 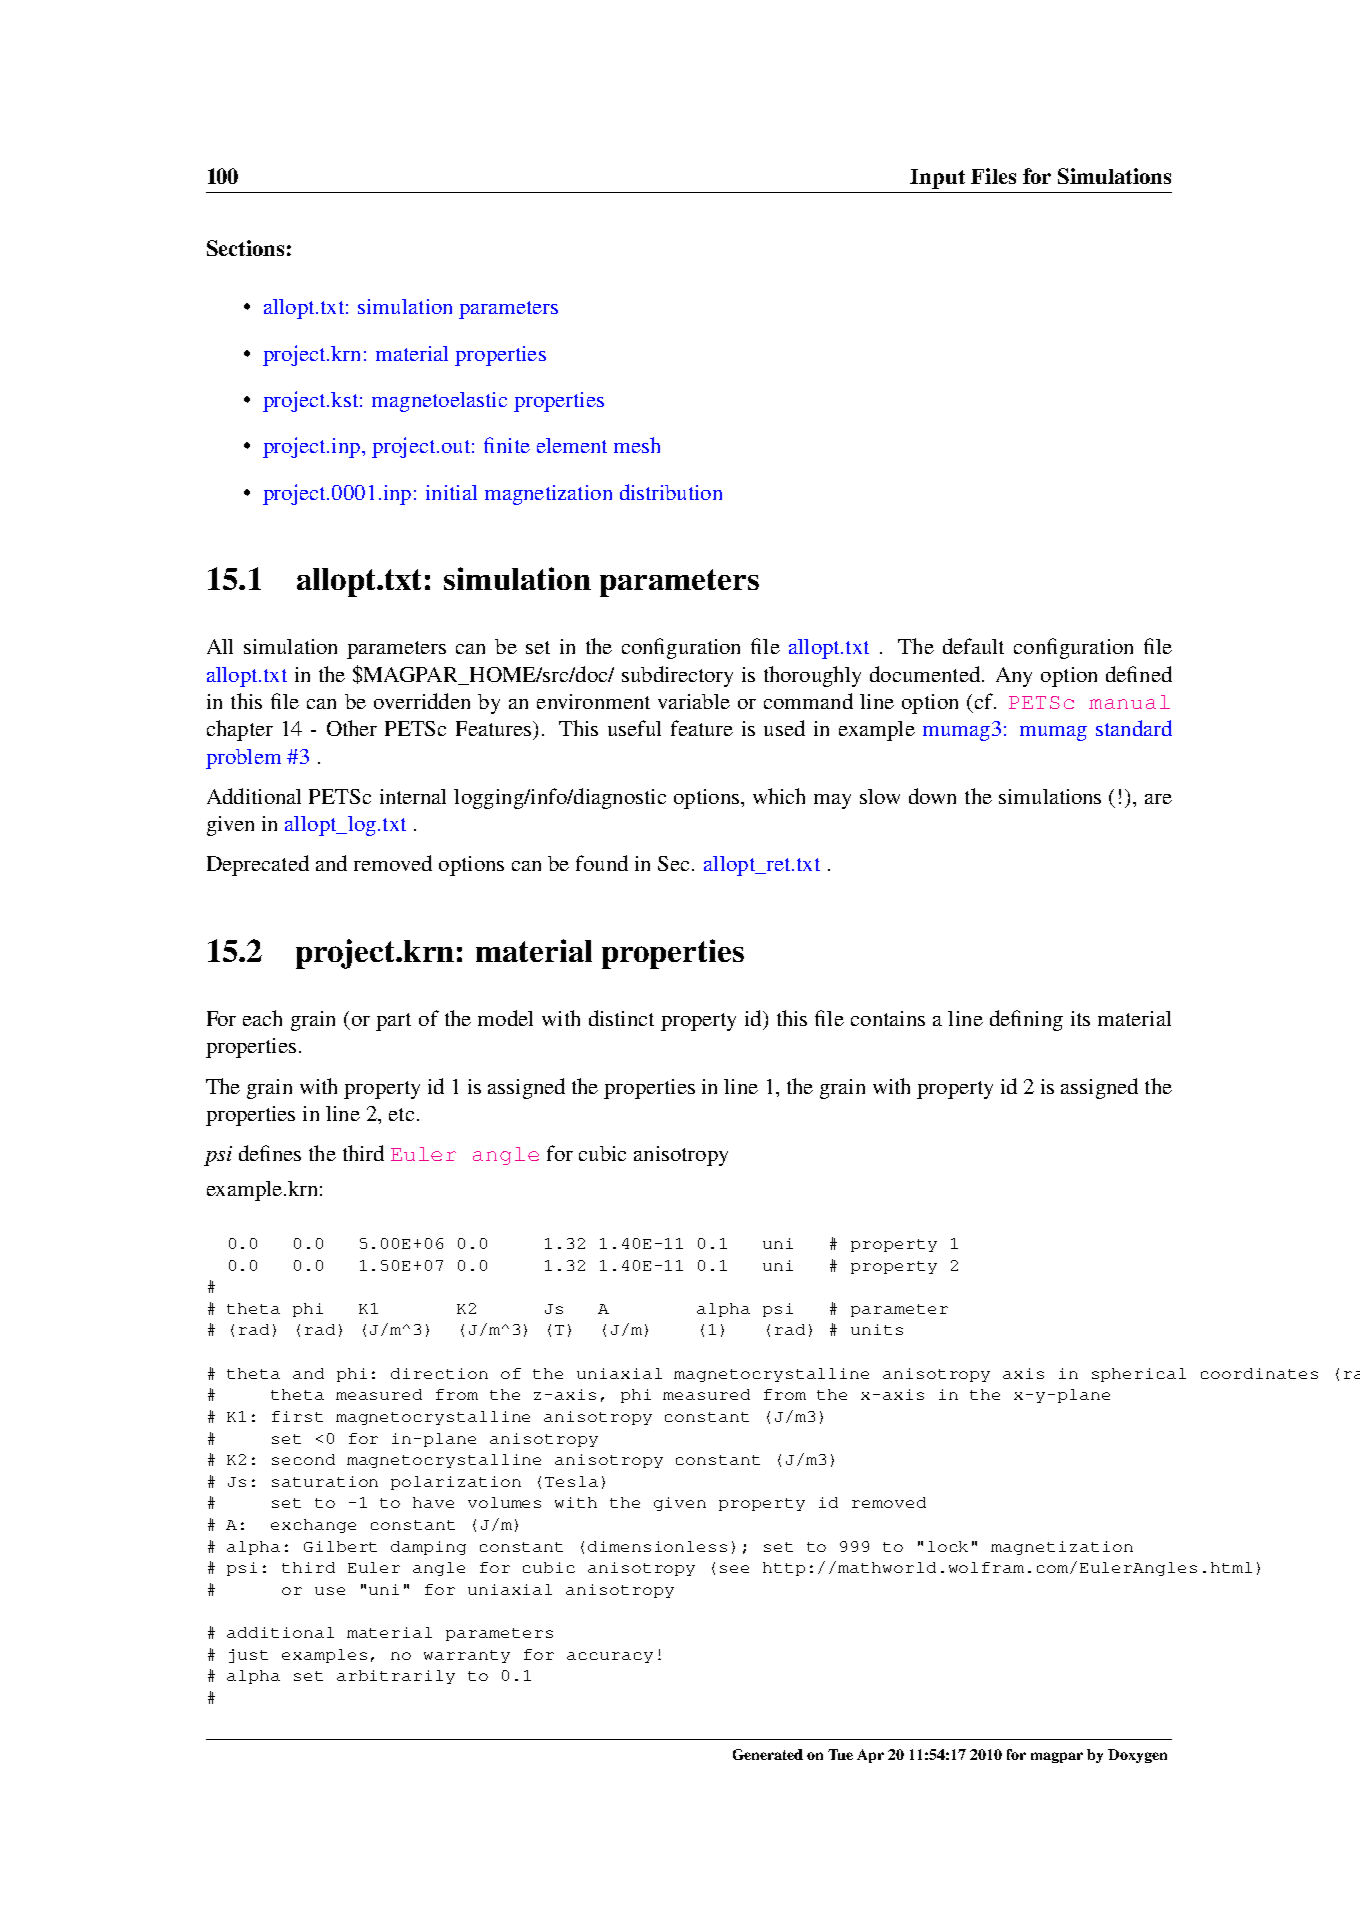 What do you see at coordinates (621, 1018) in the image?
I see `distinct` at bounding box center [621, 1018].
